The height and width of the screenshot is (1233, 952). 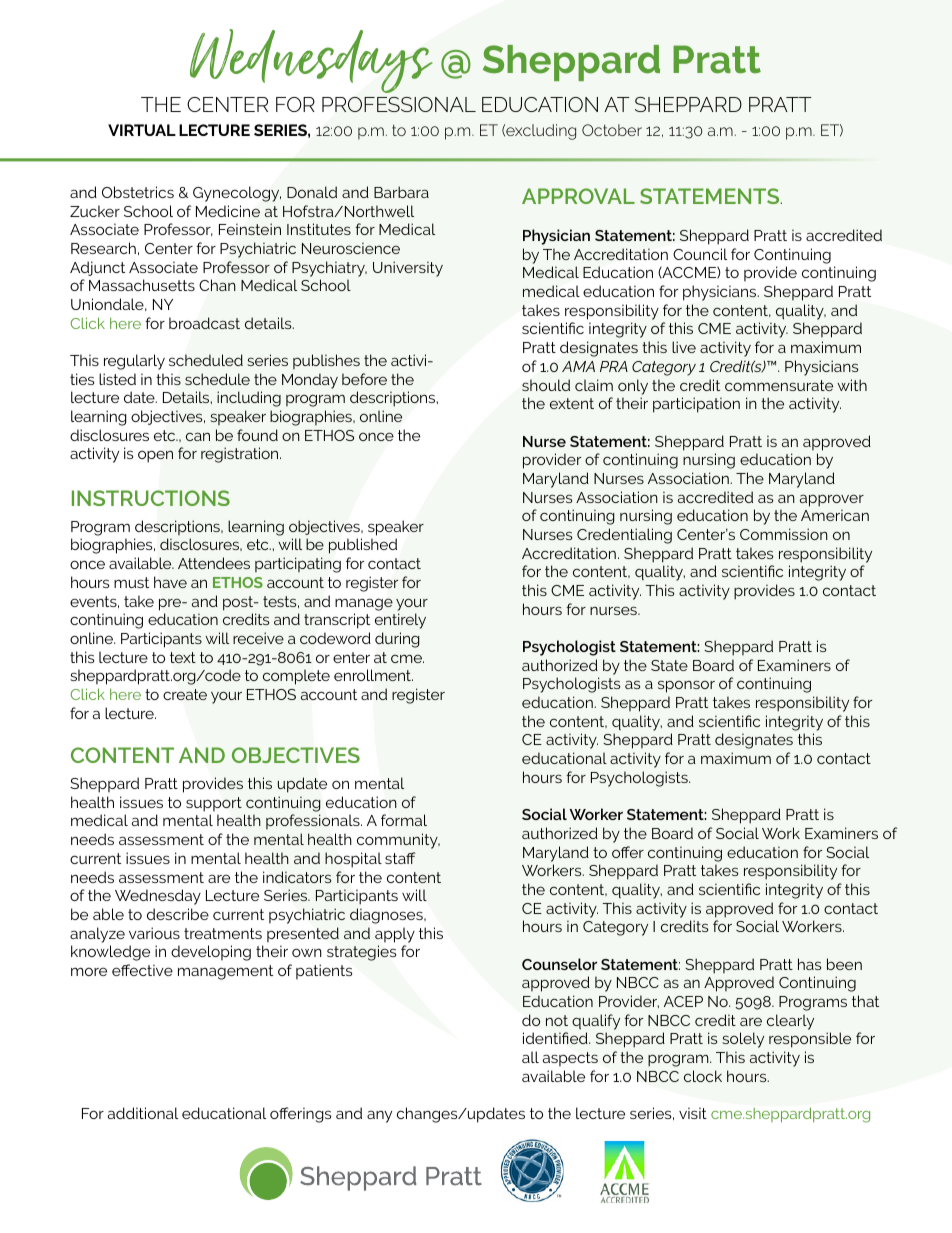 What do you see at coordinates (142, 130) in the screenshot?
I see `VIRTUAL` at bounding box center [142, 130].
